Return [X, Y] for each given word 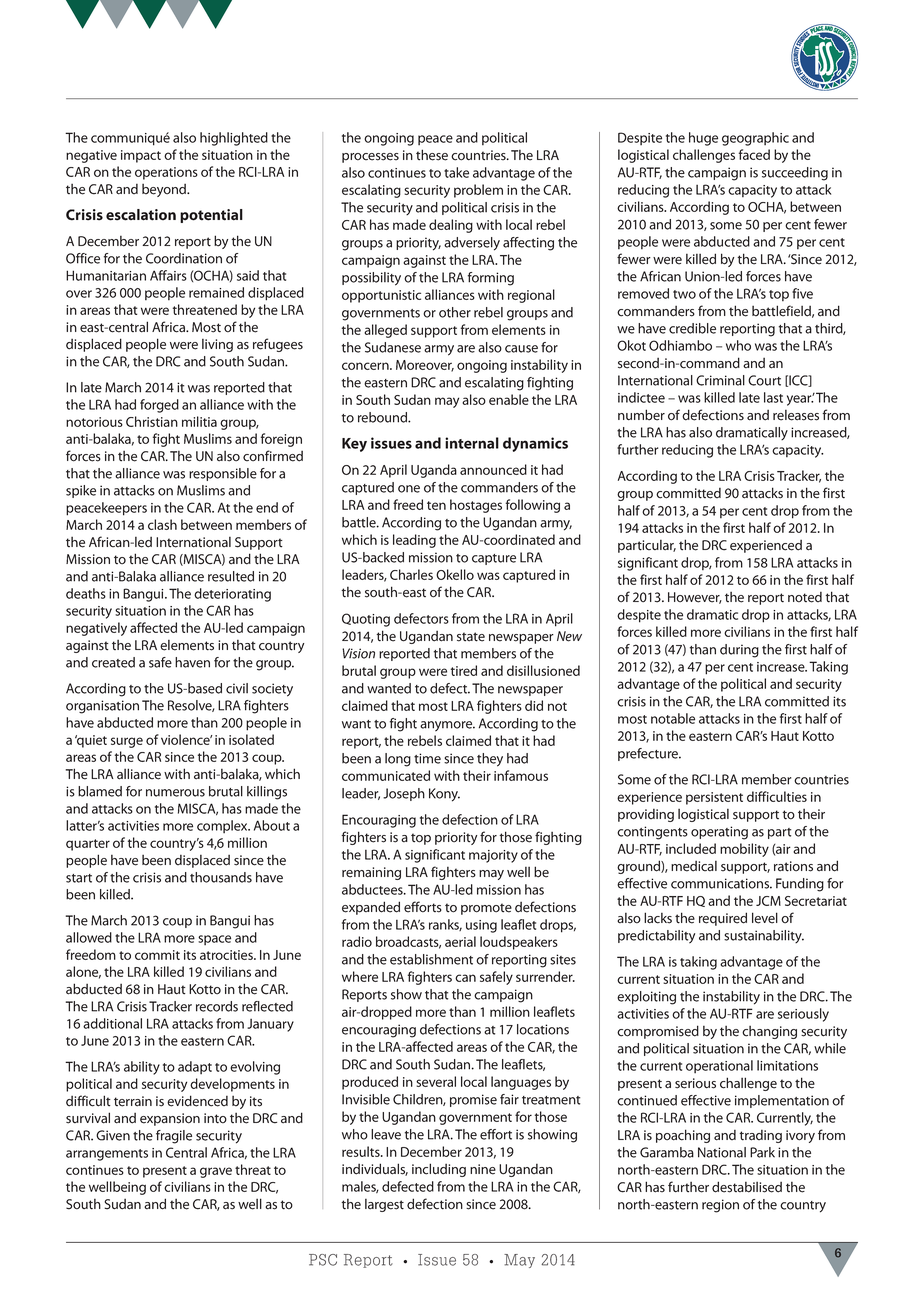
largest [384, 1205]
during [739, 651]
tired [464, 670]
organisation [102, 707]
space [214, 940]
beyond [165, 190]
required [723, 919]
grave [216, 1172]
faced [754, 154]
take [456, 172]
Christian [152, 421]
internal [472, 443]
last [773, 397]
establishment [431, 959]
